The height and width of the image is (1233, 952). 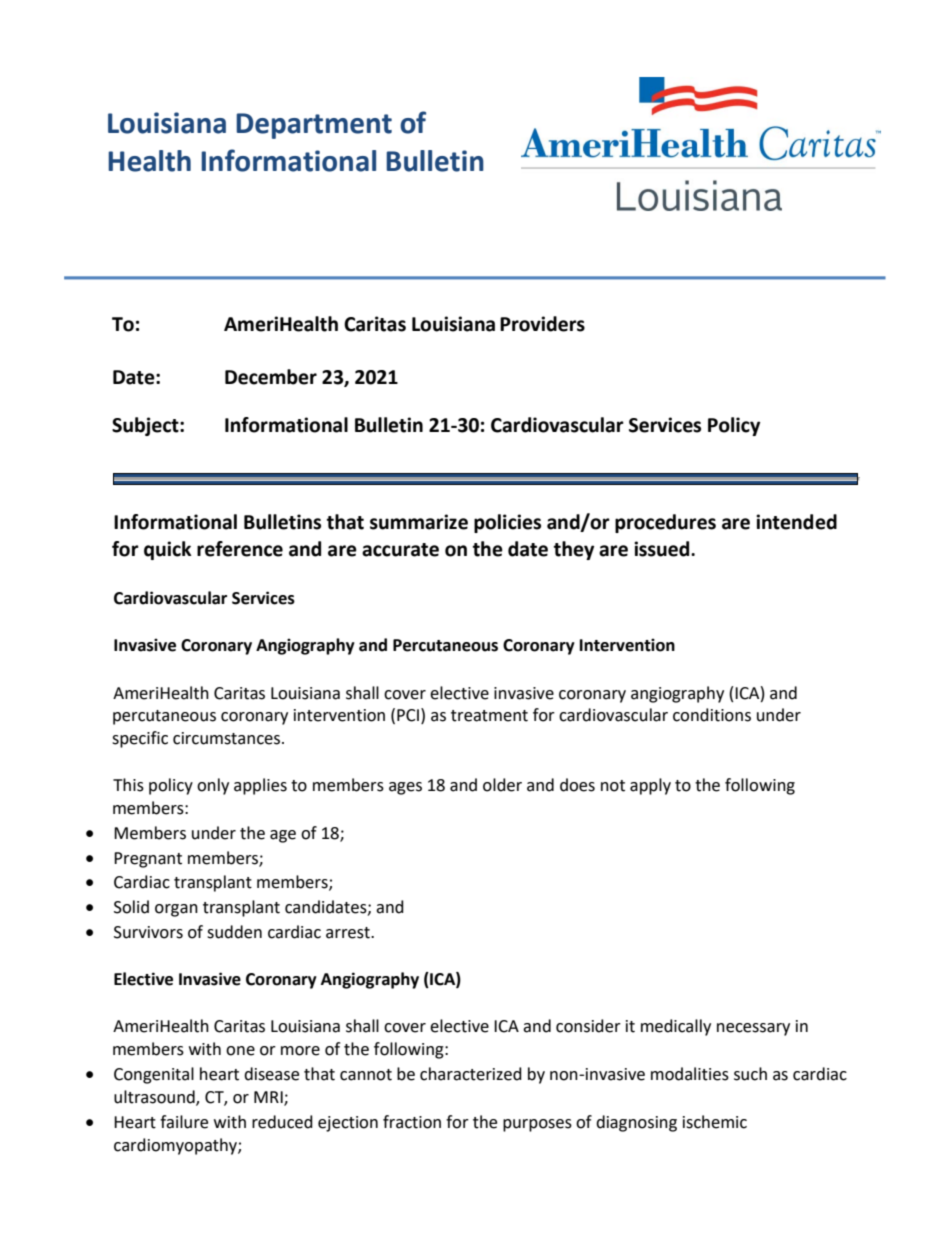 What do you see at coordinates (665, 523) in the image?
I see `procedures` at bounding box center [665, 523].
